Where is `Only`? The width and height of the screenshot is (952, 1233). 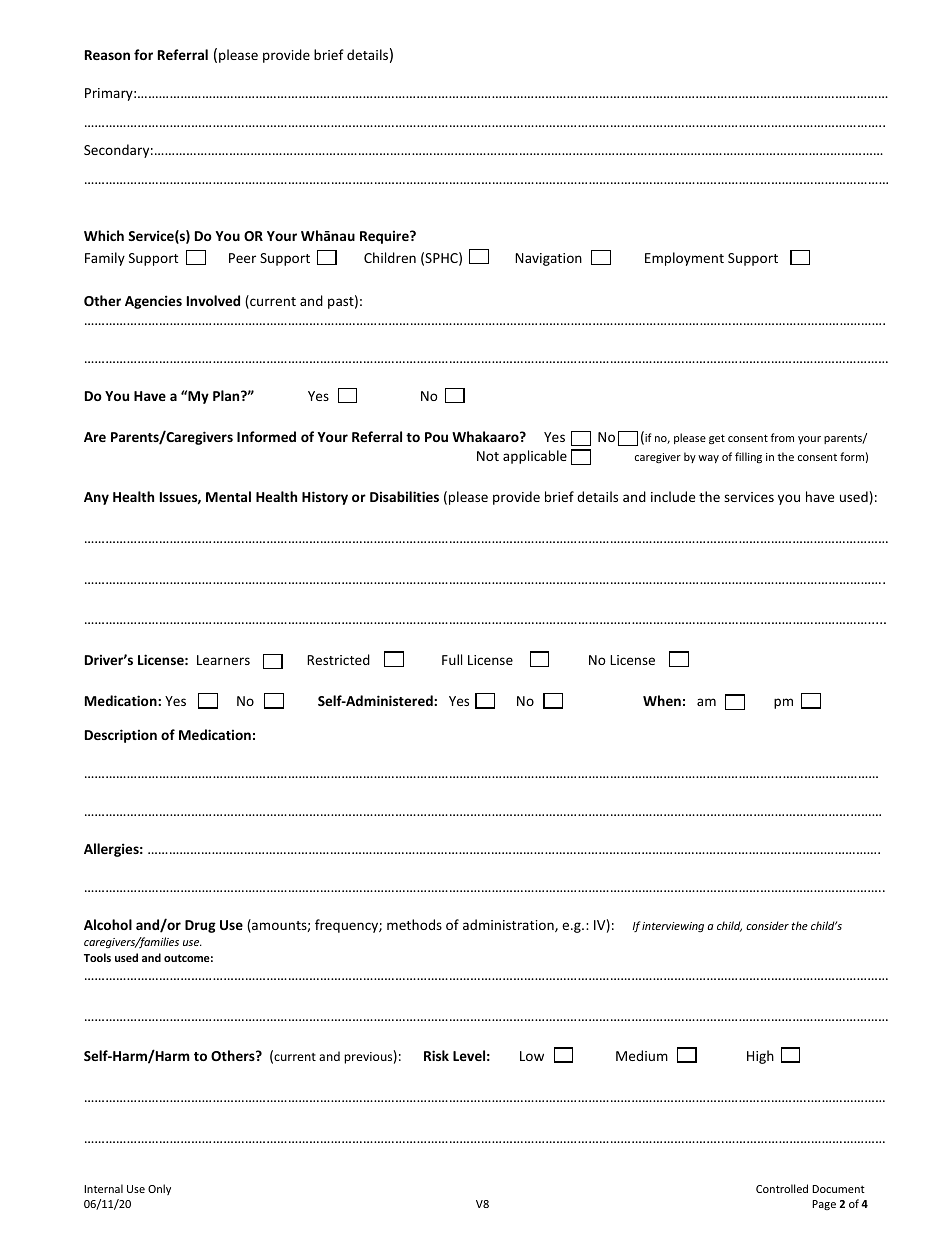 Only is located at coordinates (159, 1189).
